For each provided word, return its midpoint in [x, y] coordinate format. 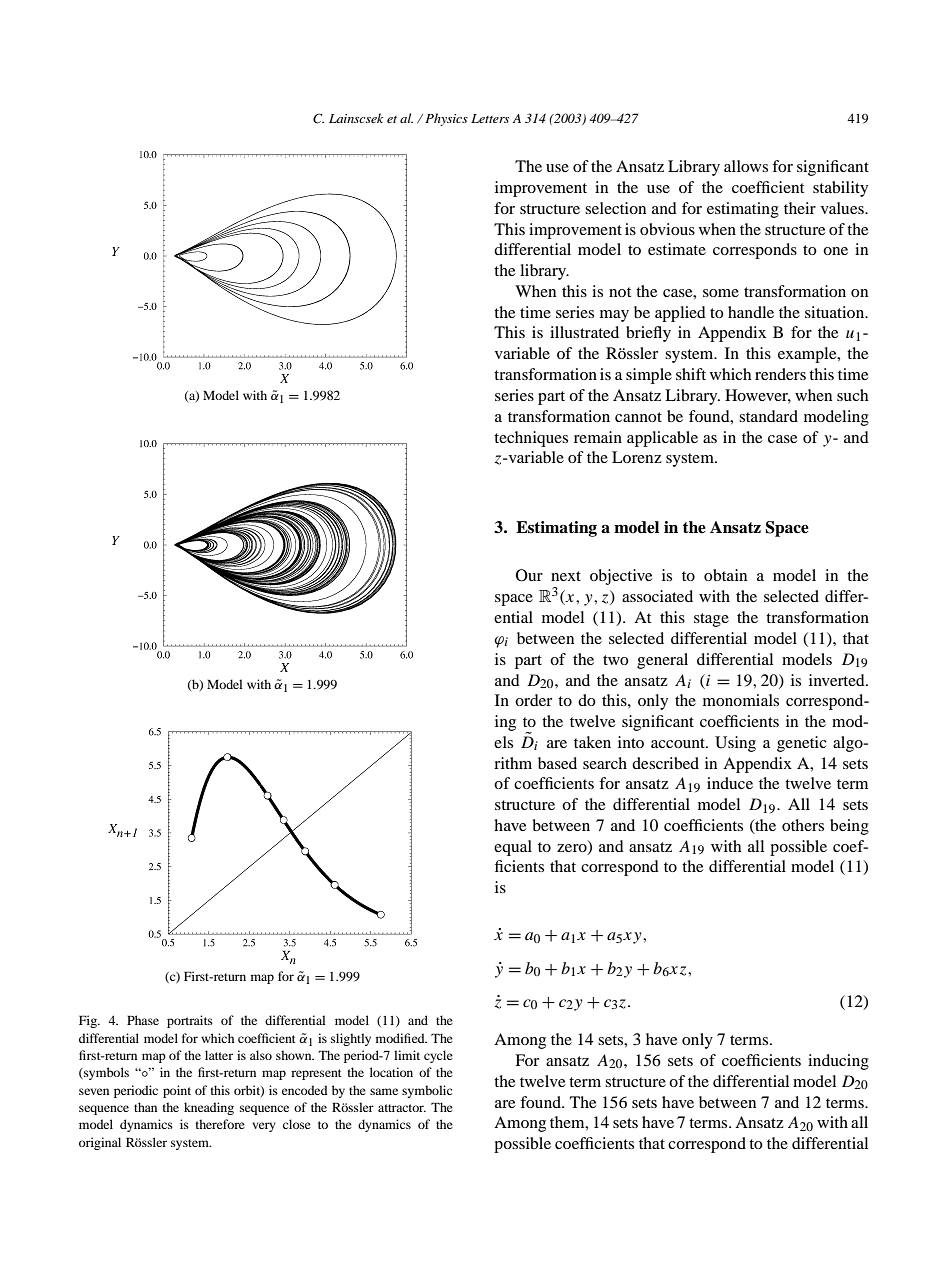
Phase [143, 1020]
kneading [209, 1108]
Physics [446, 119]
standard [768, 416]
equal [513, 848]
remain [598, 437]
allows [746, 166]
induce [730, 783]
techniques [531, 439]
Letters [490, 118]
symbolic [427, 1091]
